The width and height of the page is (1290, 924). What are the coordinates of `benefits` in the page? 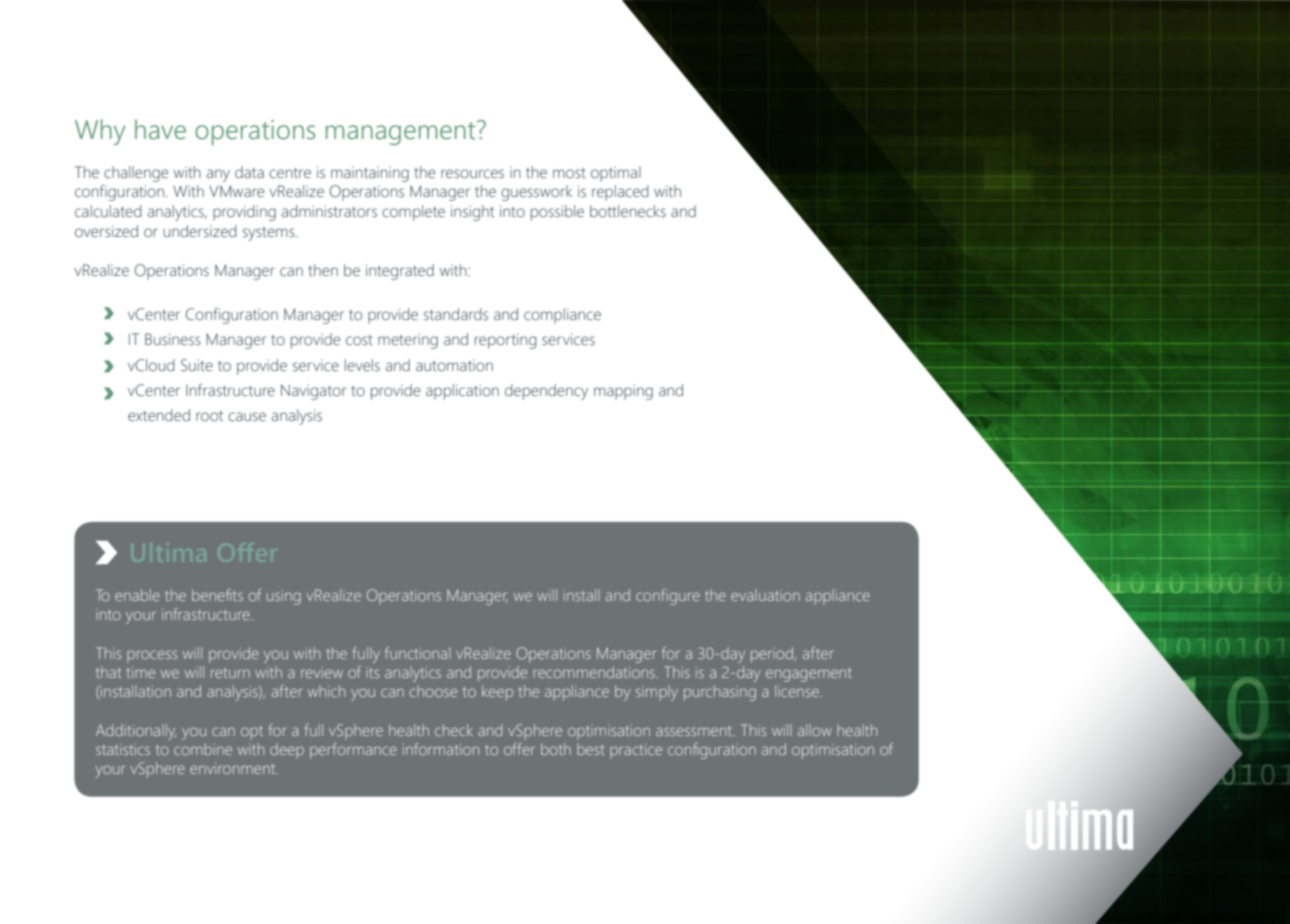 It's located at (217, 595).
